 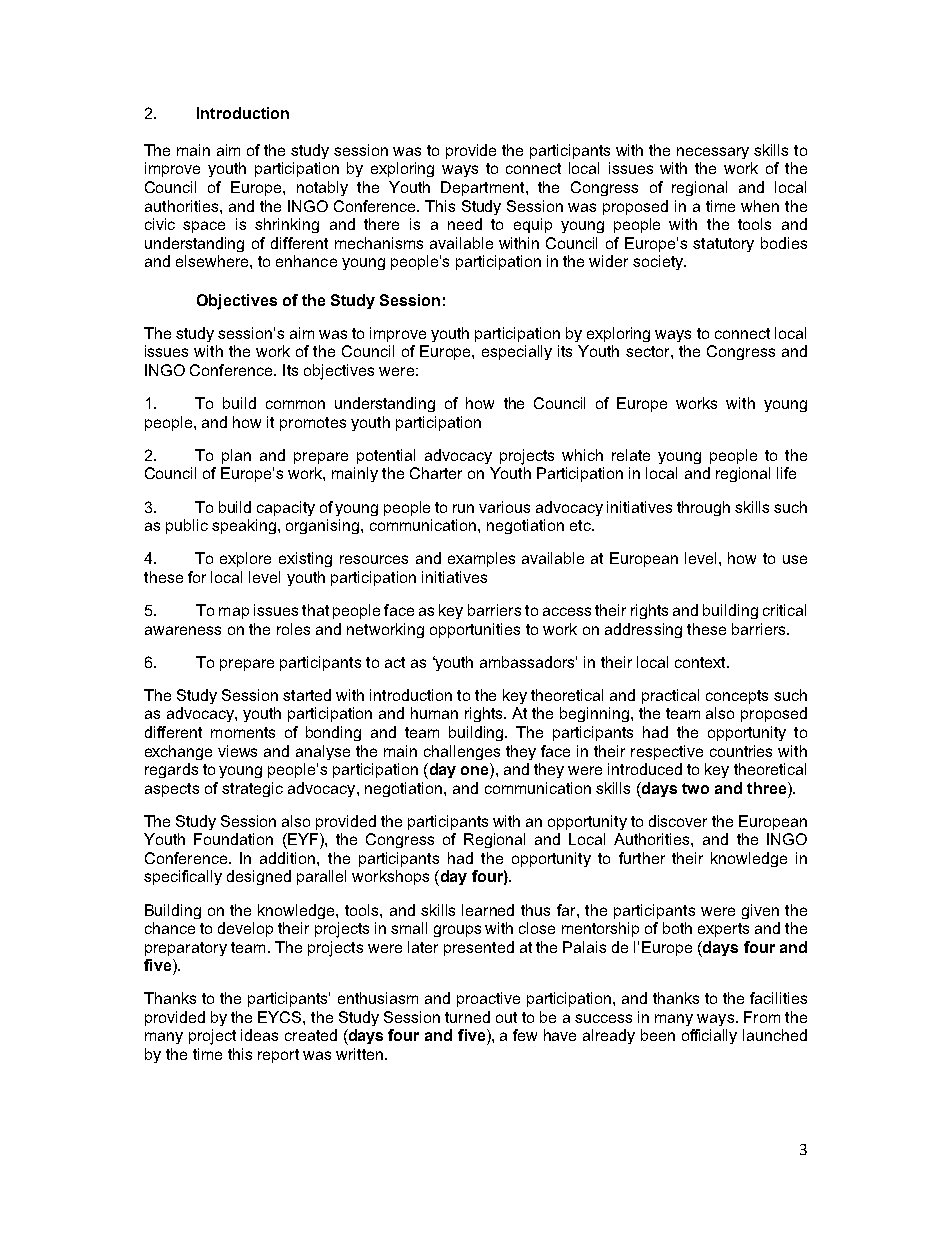 What do you see at coordinates (488, 910) in the page?
I see `learned` at bounding box center [488, 910].
